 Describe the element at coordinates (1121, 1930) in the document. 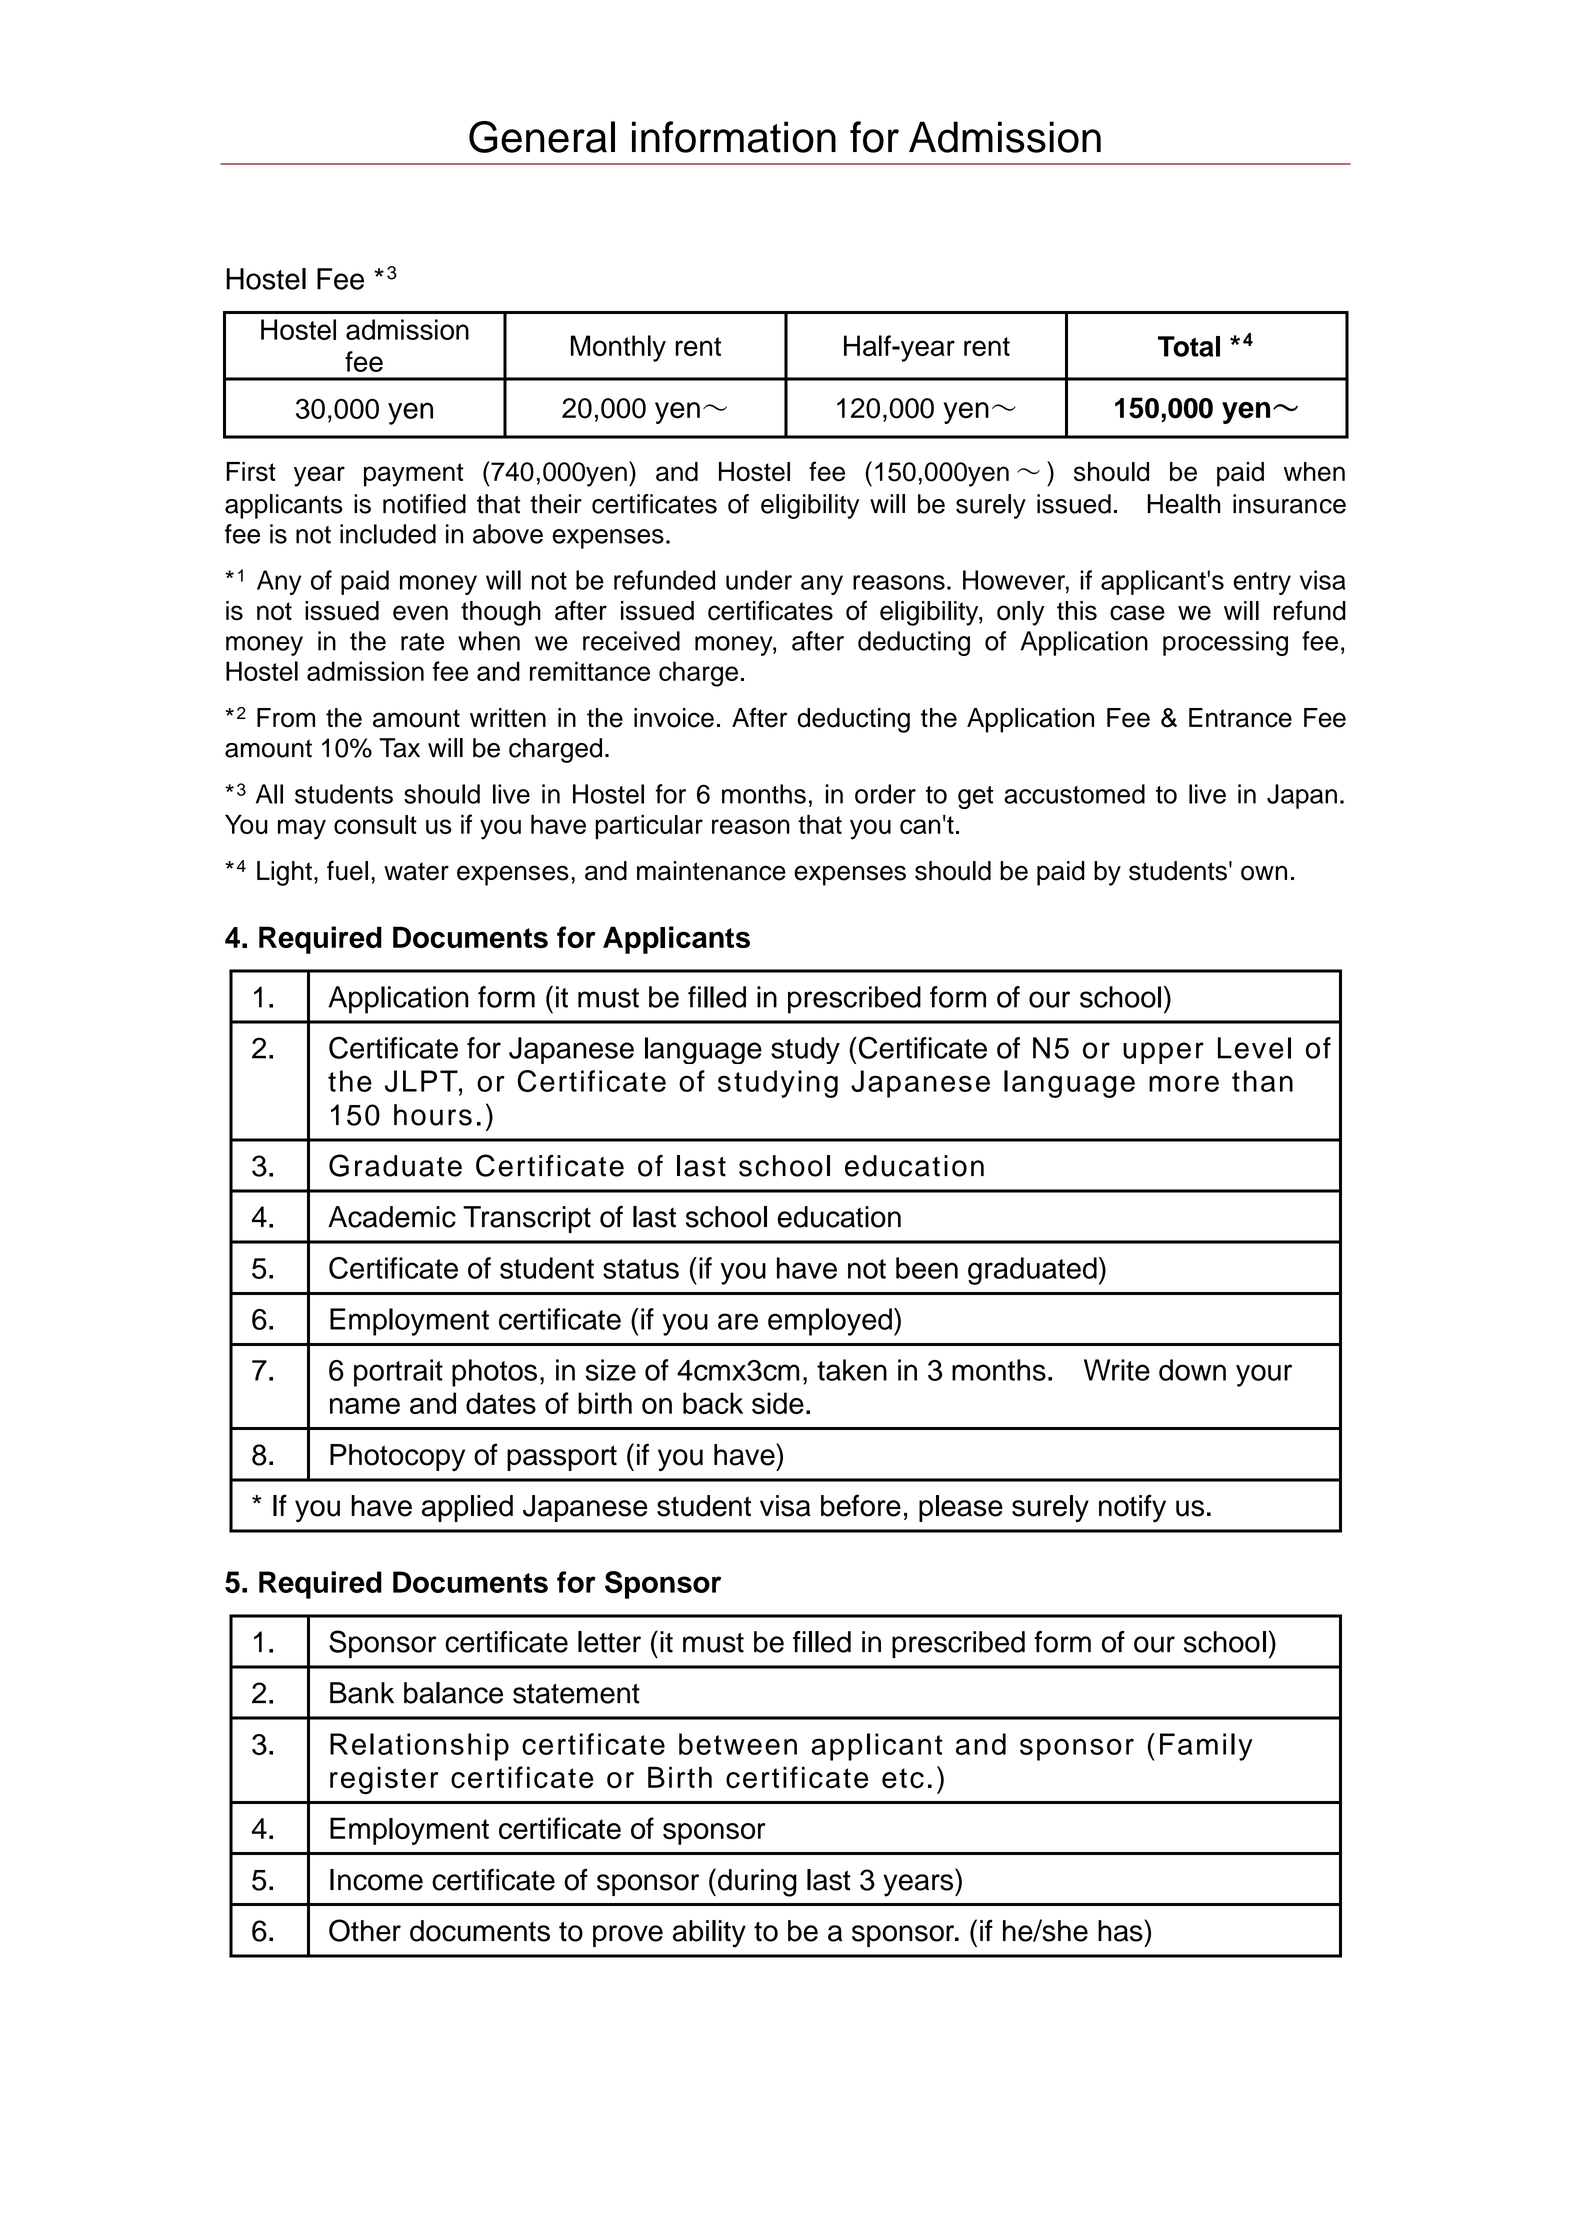

I see `has` at that location.
